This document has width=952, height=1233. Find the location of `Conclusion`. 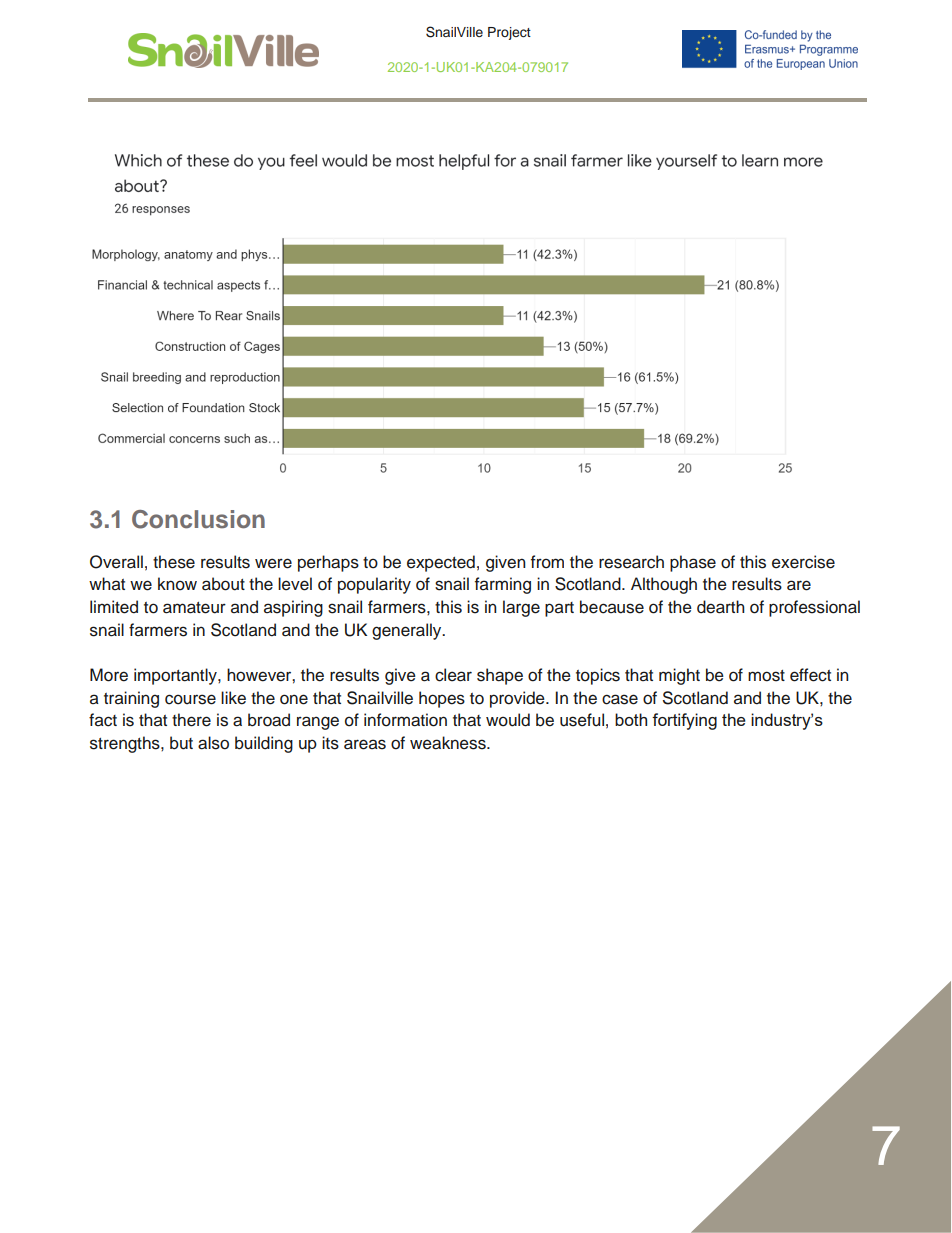

Conclusion is located at coordinates (198, 519).
